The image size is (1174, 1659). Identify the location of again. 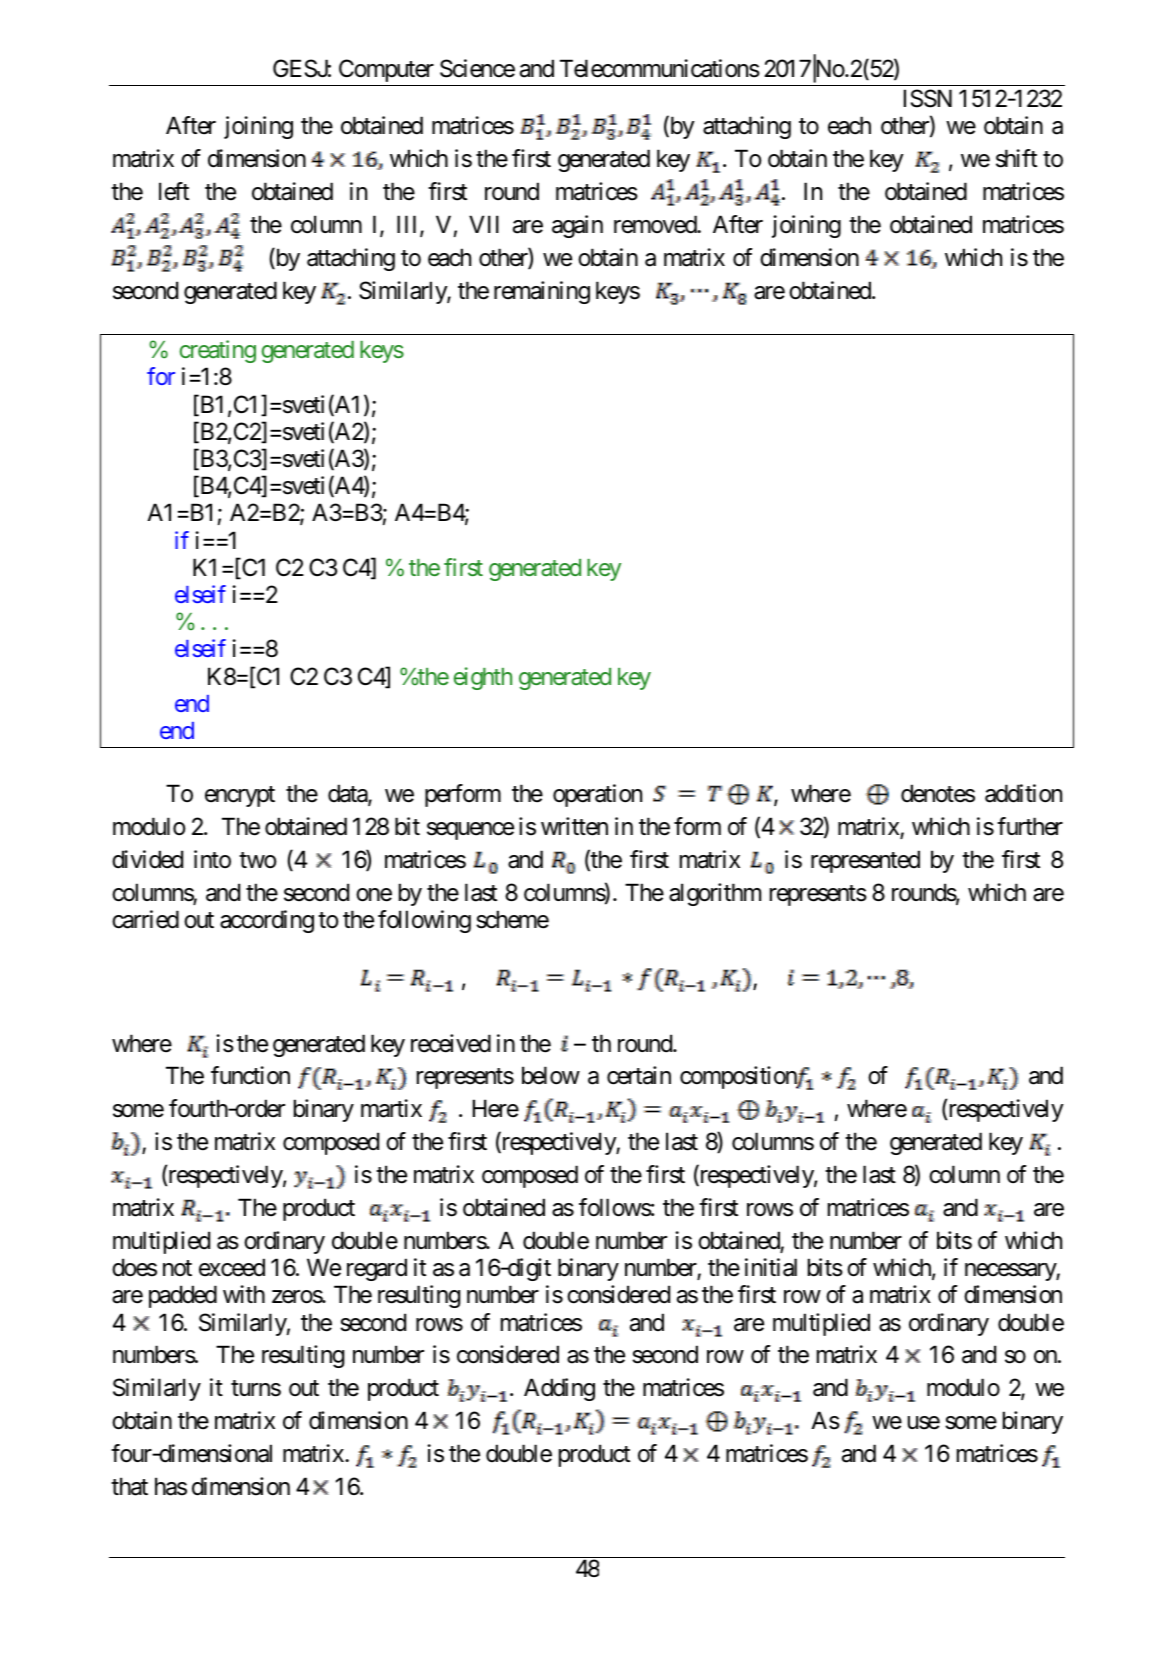
(577, 226).
